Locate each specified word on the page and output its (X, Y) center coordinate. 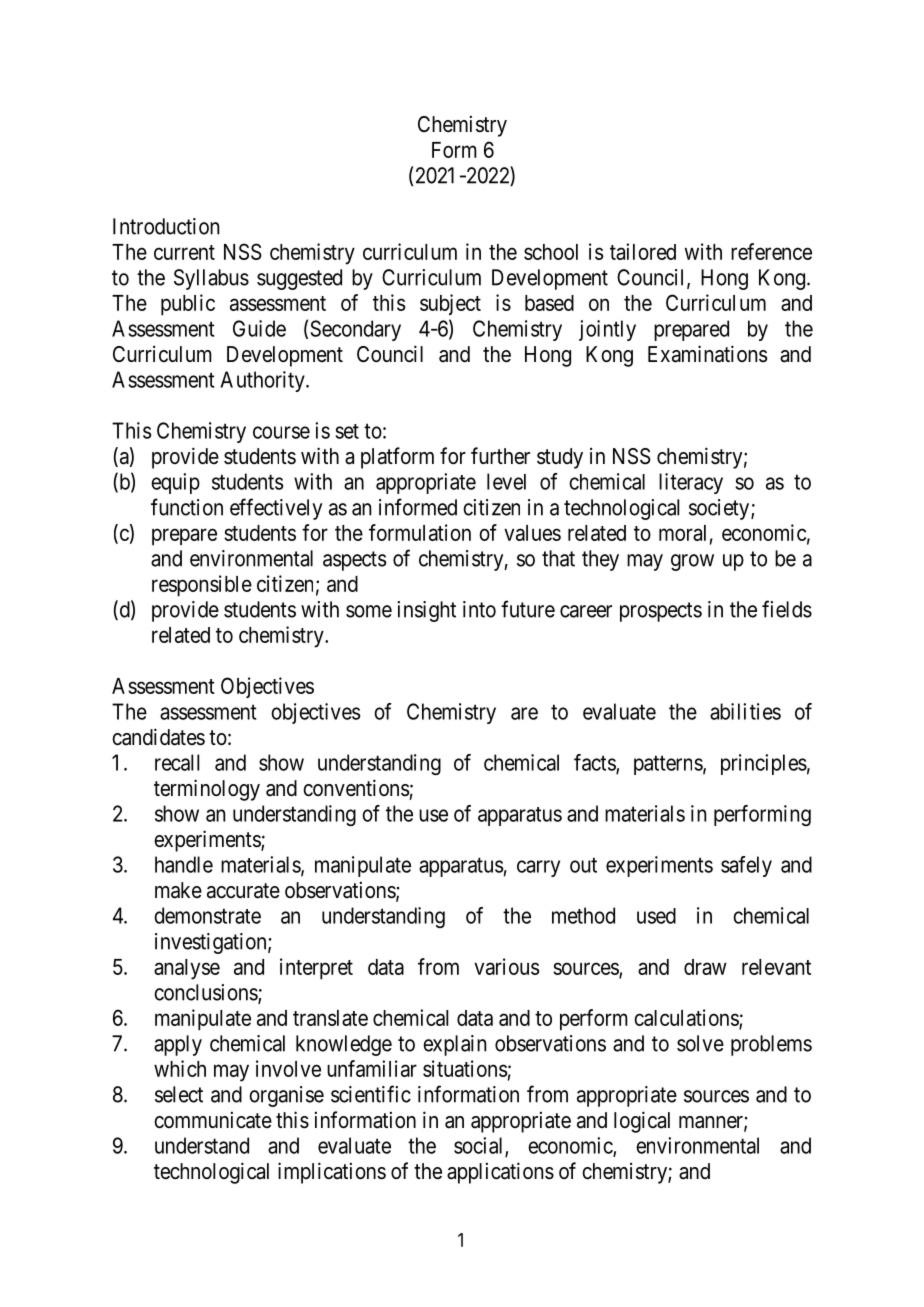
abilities (745, 711)
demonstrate (207, 915)
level (506, 481)
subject (450, 304)
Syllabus (211, 279)
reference (771, 251)
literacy (691, 483)
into (479, 609)
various (507, 966)
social (480, 1146)
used (656, 916)
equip (175, 483)
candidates (158, 737)
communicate (213, 1120)
